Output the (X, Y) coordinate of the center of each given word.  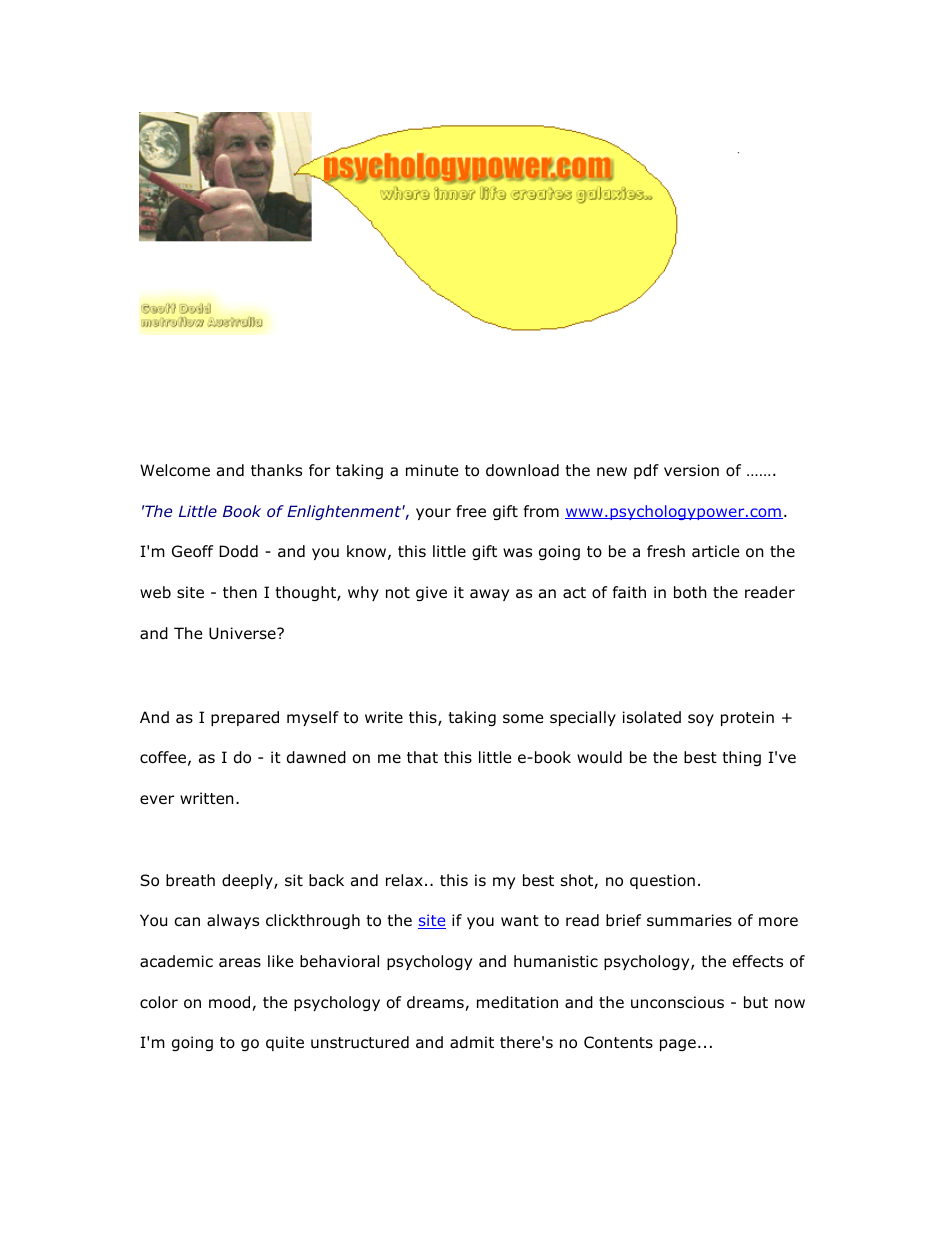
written (207, 798)
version (691, 470)
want (520, 921)
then (240, 592)
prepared (245, 718)
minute (432, 470)
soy (701, 720)
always (233, 921)
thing (741, 758)
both (690, 592)
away (489, 595)
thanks (276, 470)
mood (231, 1003)
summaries (689, 920)
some (523, 719)
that (422, 757)
